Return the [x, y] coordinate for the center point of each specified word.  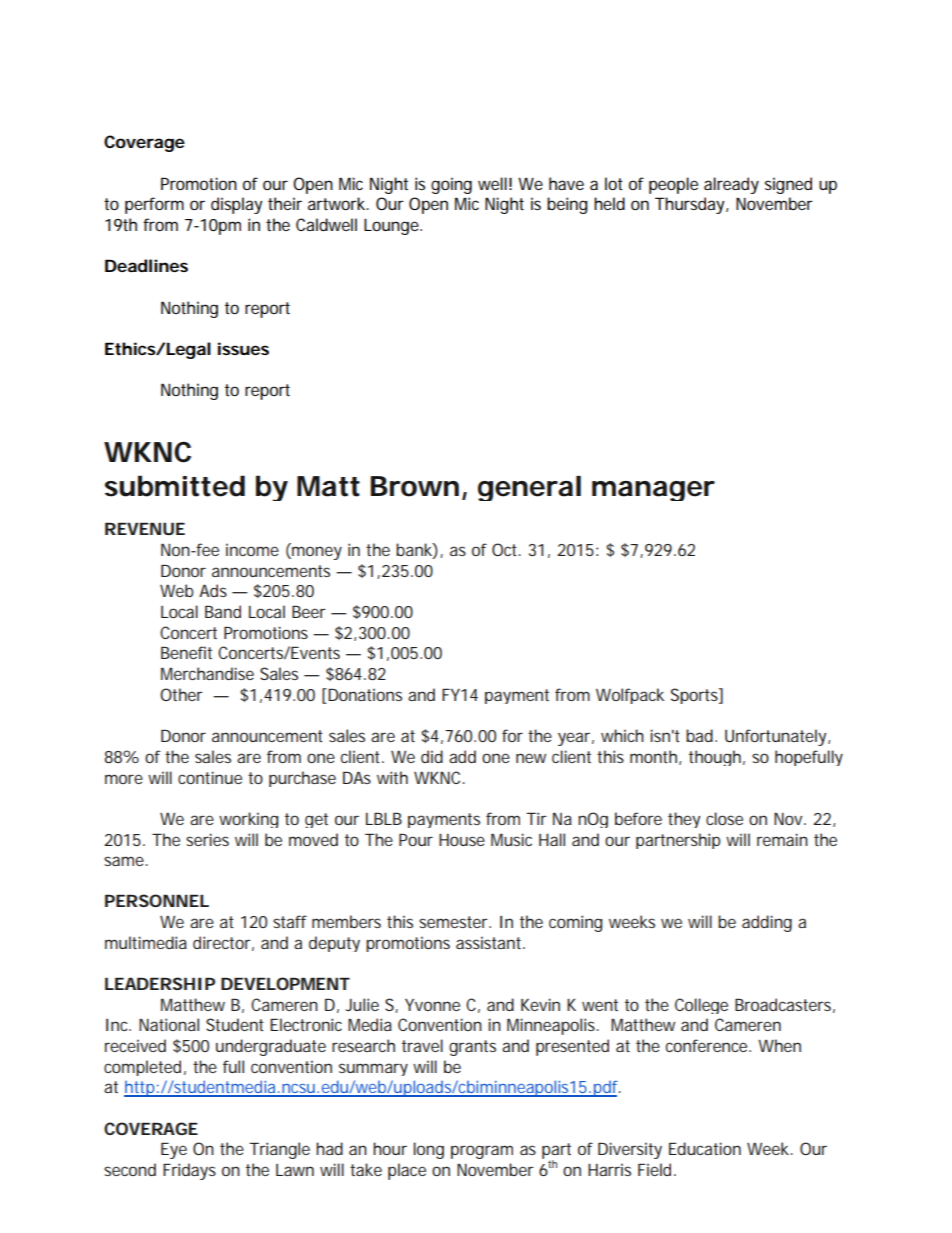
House [462, 840]
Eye [174, 1150]
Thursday [691, 205]
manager [653, 491]
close [724, 818]
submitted [175, 486]
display [237, 205]
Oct [506, 549]
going [451, 185]
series [207, 839]
